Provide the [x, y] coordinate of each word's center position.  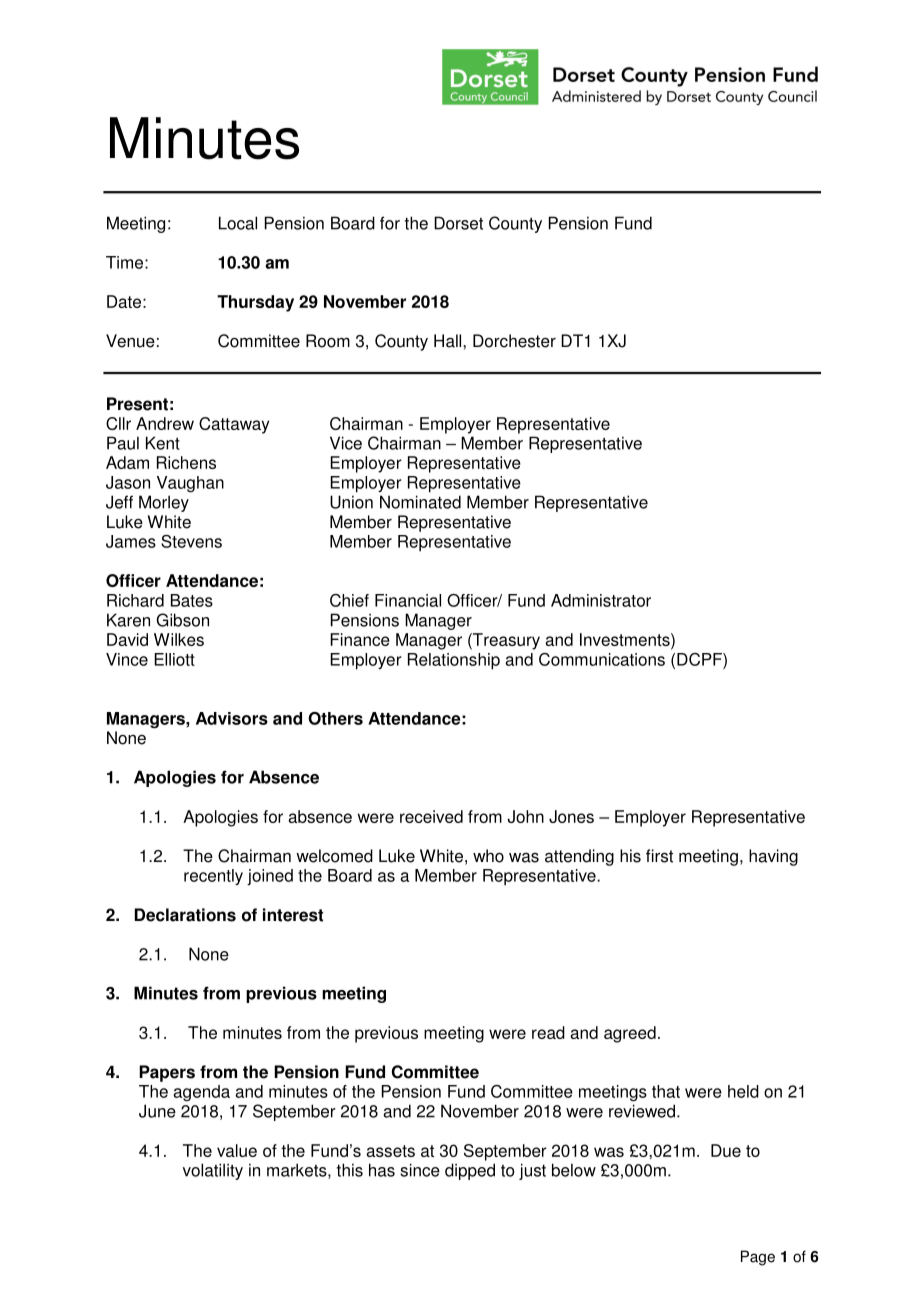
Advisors [232, 718]
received [431, 816]
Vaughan [190, 484]
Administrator [601, 600]
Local [238, 223]
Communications [602, 659]
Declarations [185, 915]
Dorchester [514, 341]
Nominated [420, 502]
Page [758, 1258]
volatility [213, 1171]
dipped [470, 1171]
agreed [630, 1034]
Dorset [458, 223]
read [548, 1032]
